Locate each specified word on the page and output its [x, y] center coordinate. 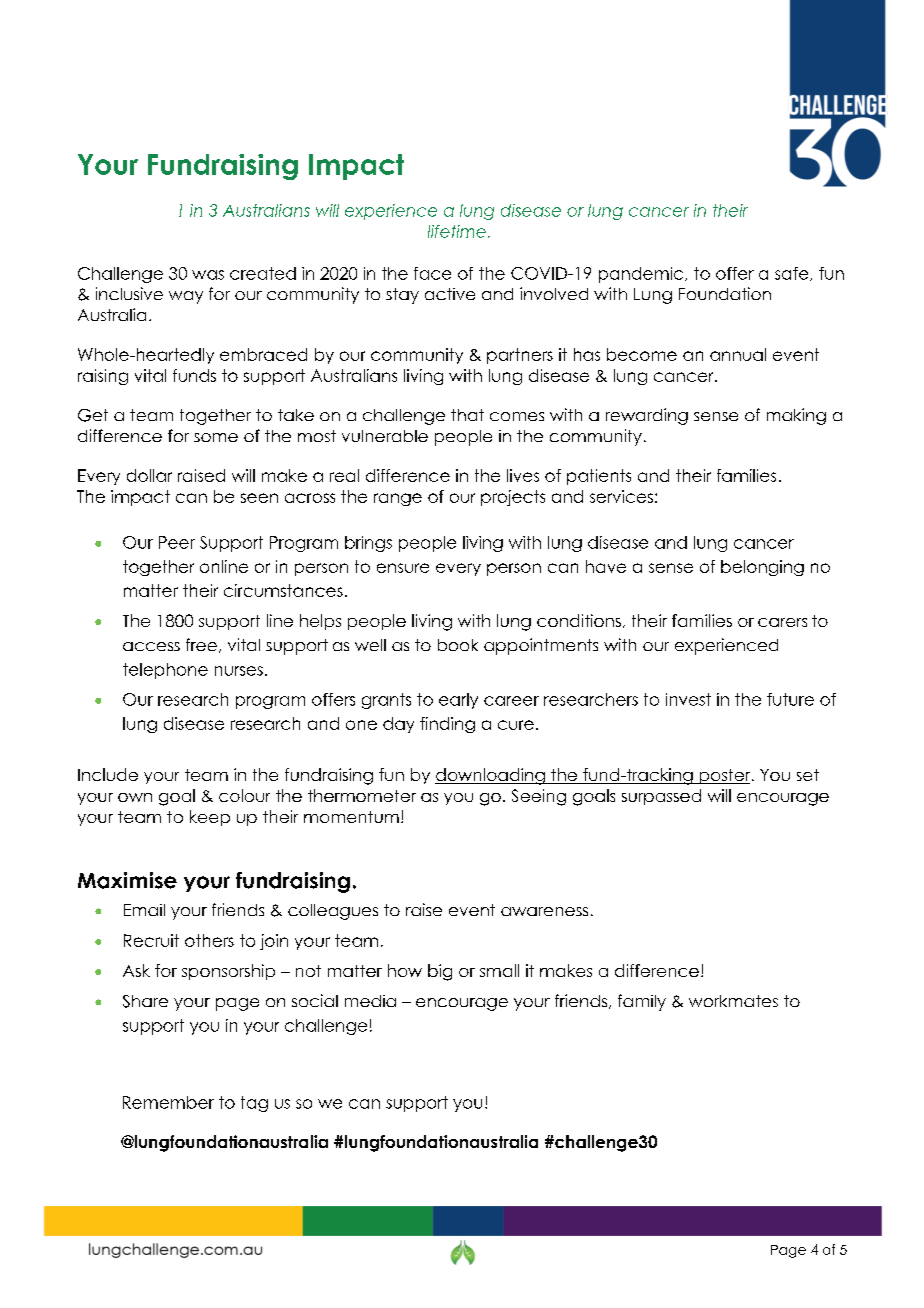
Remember [168, 1102]
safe [793, 274]
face [432, 273]
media [370, 1001]
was [208, 275]
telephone [165, 671]
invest [688, 699]
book [458, 645]
